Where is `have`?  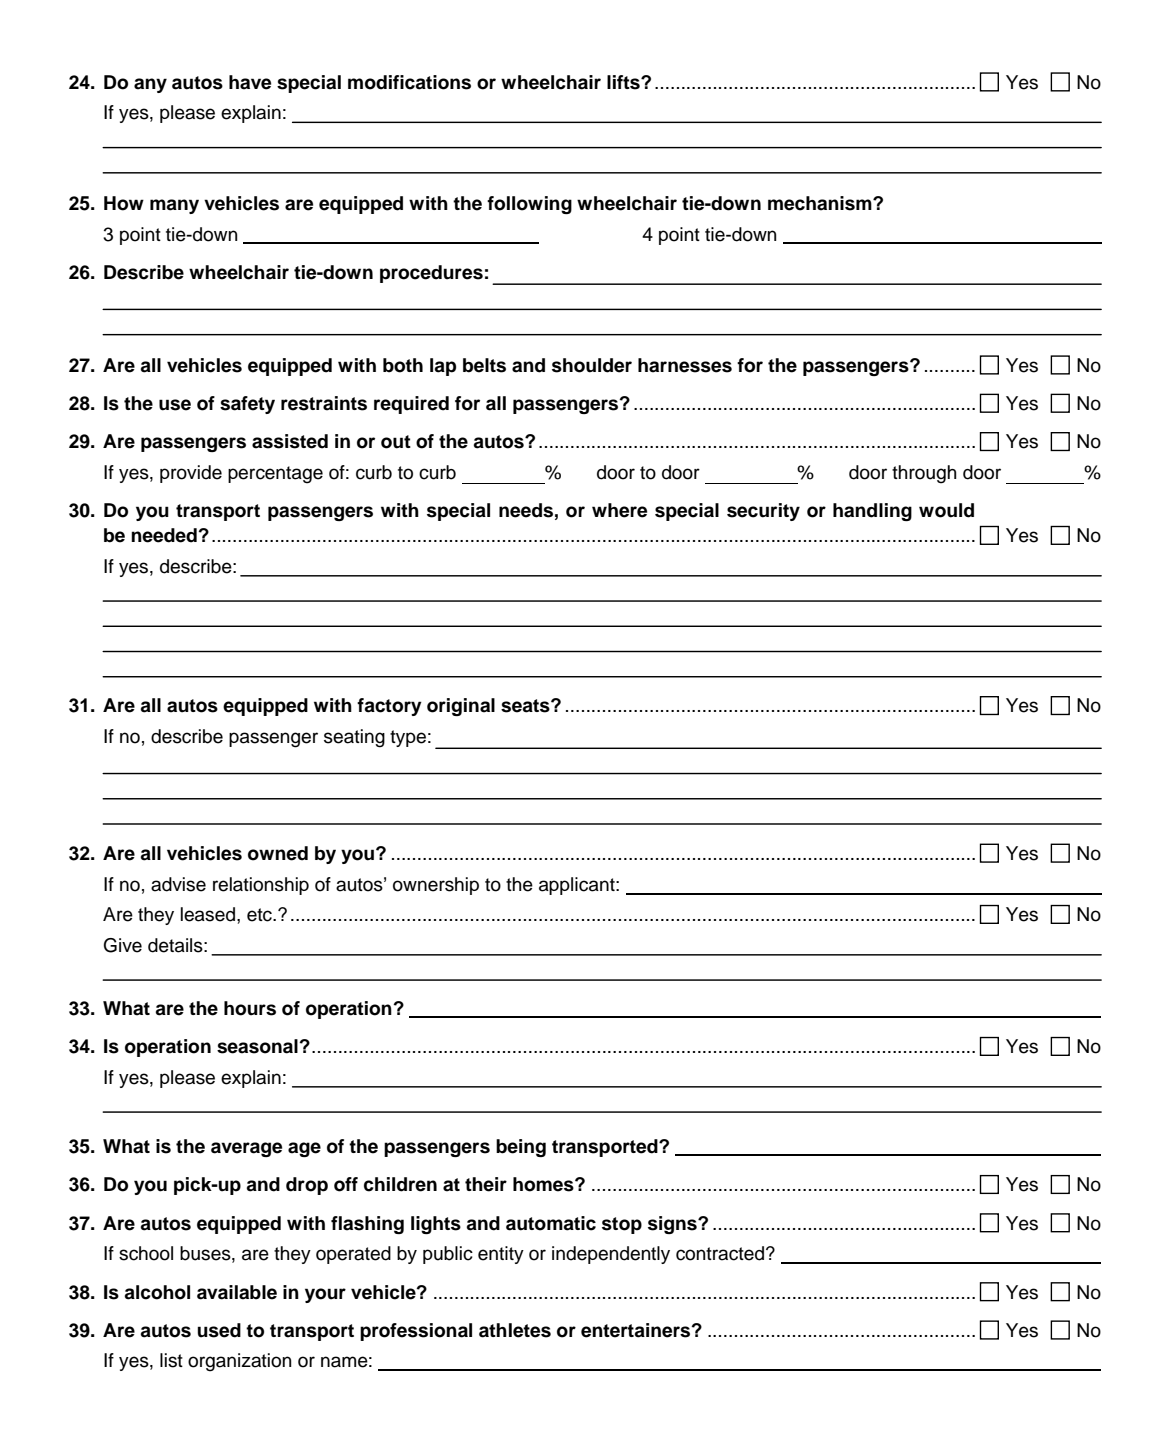 have is located at coordinates (250, 82).
